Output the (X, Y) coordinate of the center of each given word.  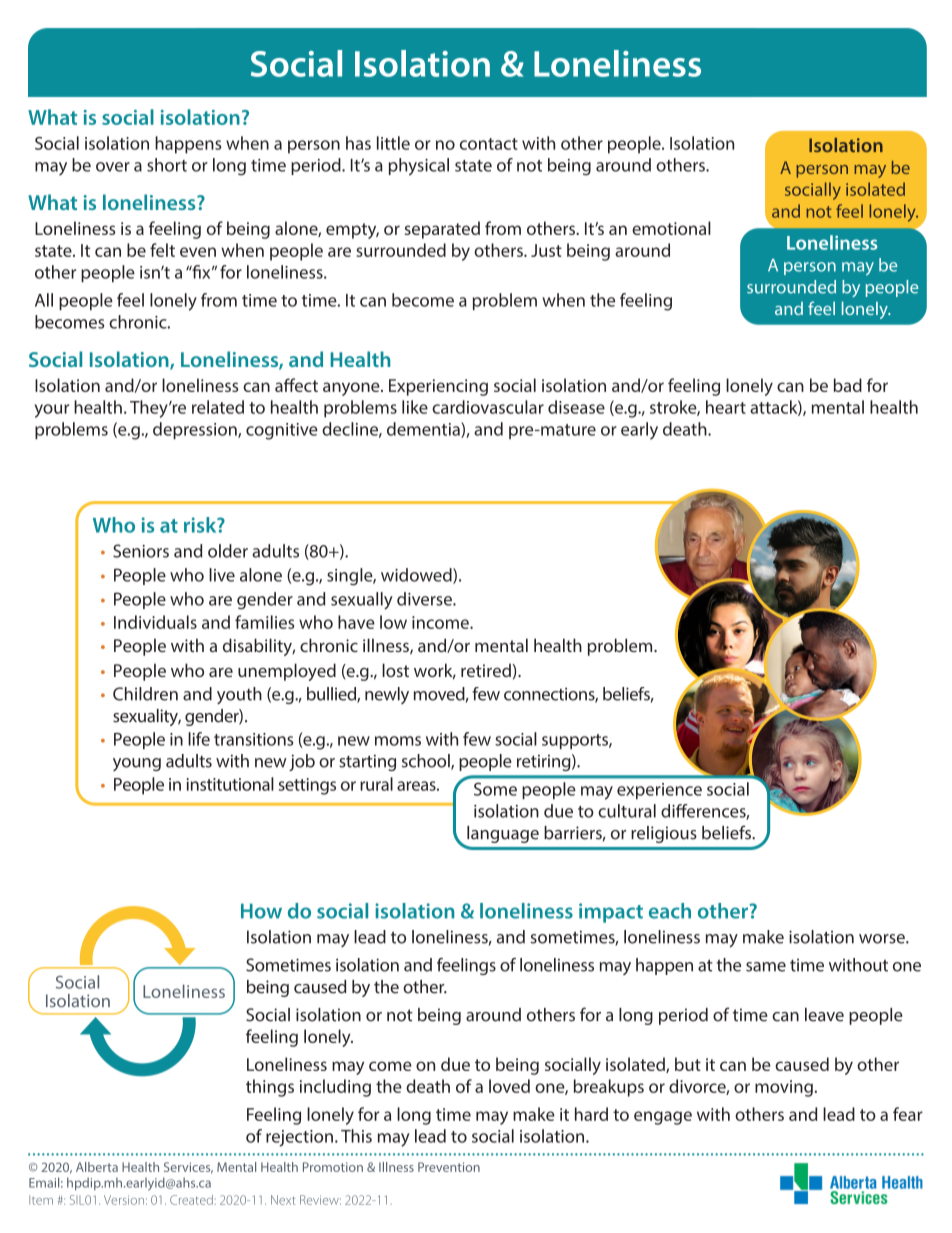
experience (659, 791)
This (356, 1136)
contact (489, 144)
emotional (671, 228)
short (167, 165)
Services (188, 1168)
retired (486, 670)
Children (145, 694)
